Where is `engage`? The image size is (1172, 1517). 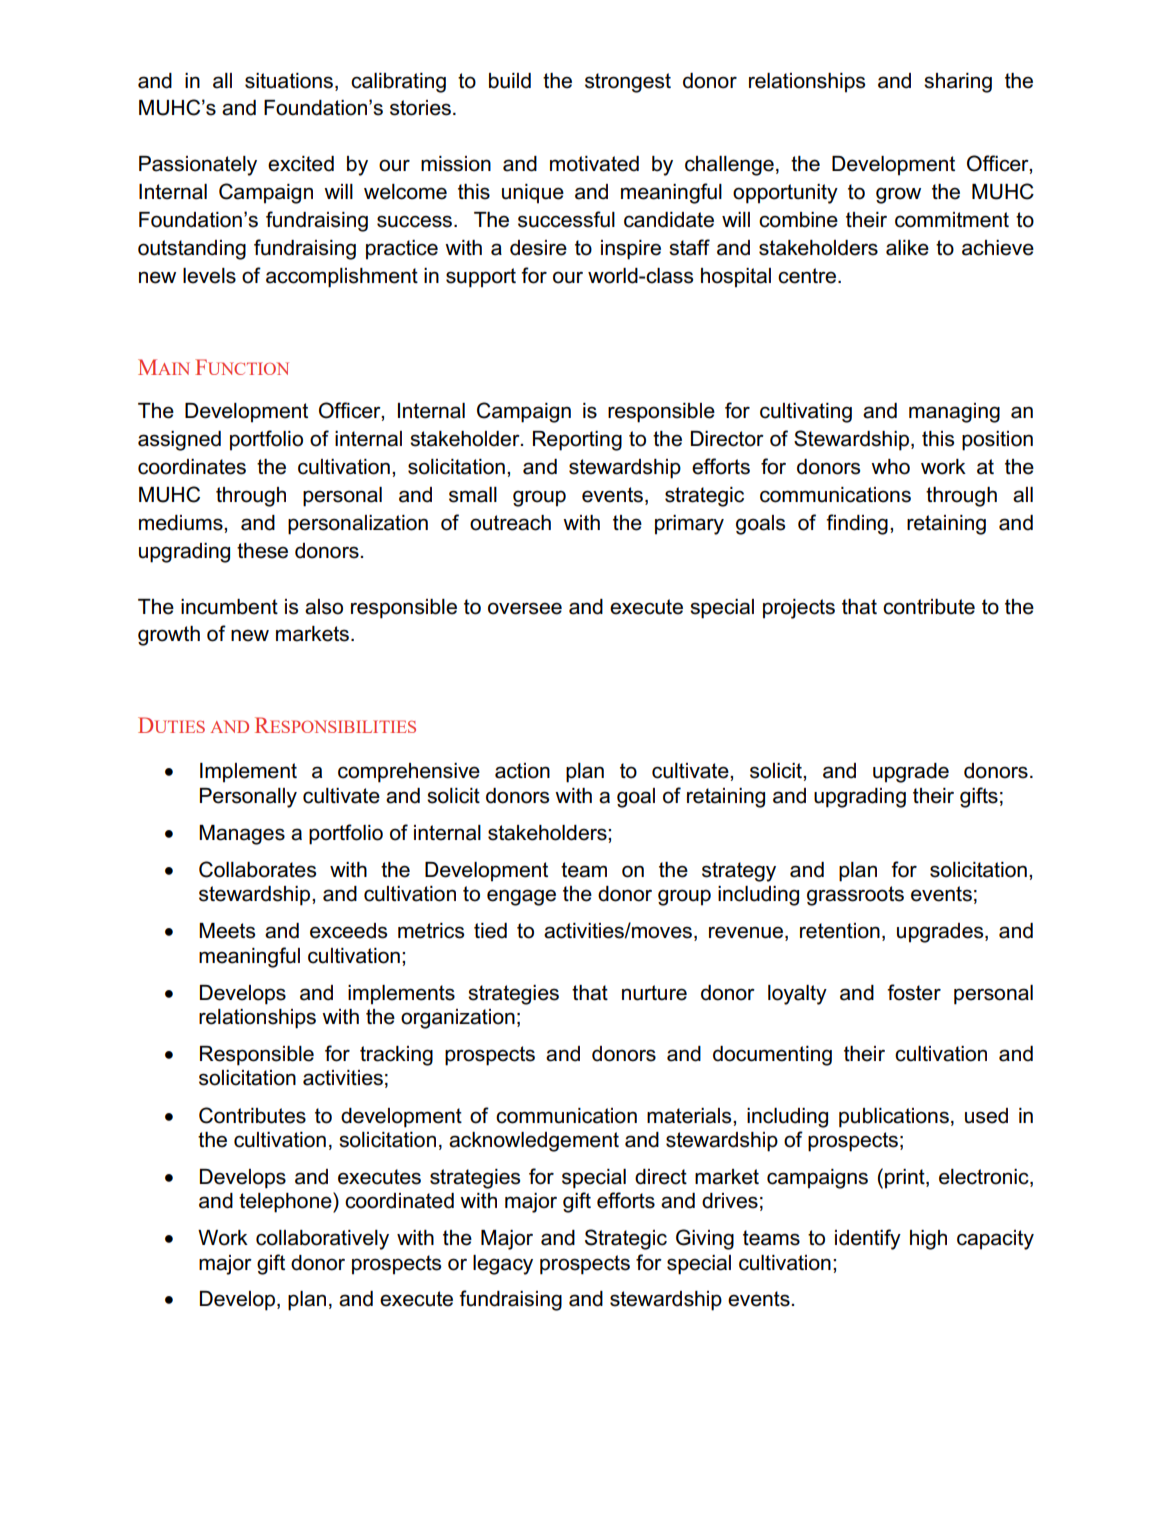
engage is located at coordinates (521, 897).
